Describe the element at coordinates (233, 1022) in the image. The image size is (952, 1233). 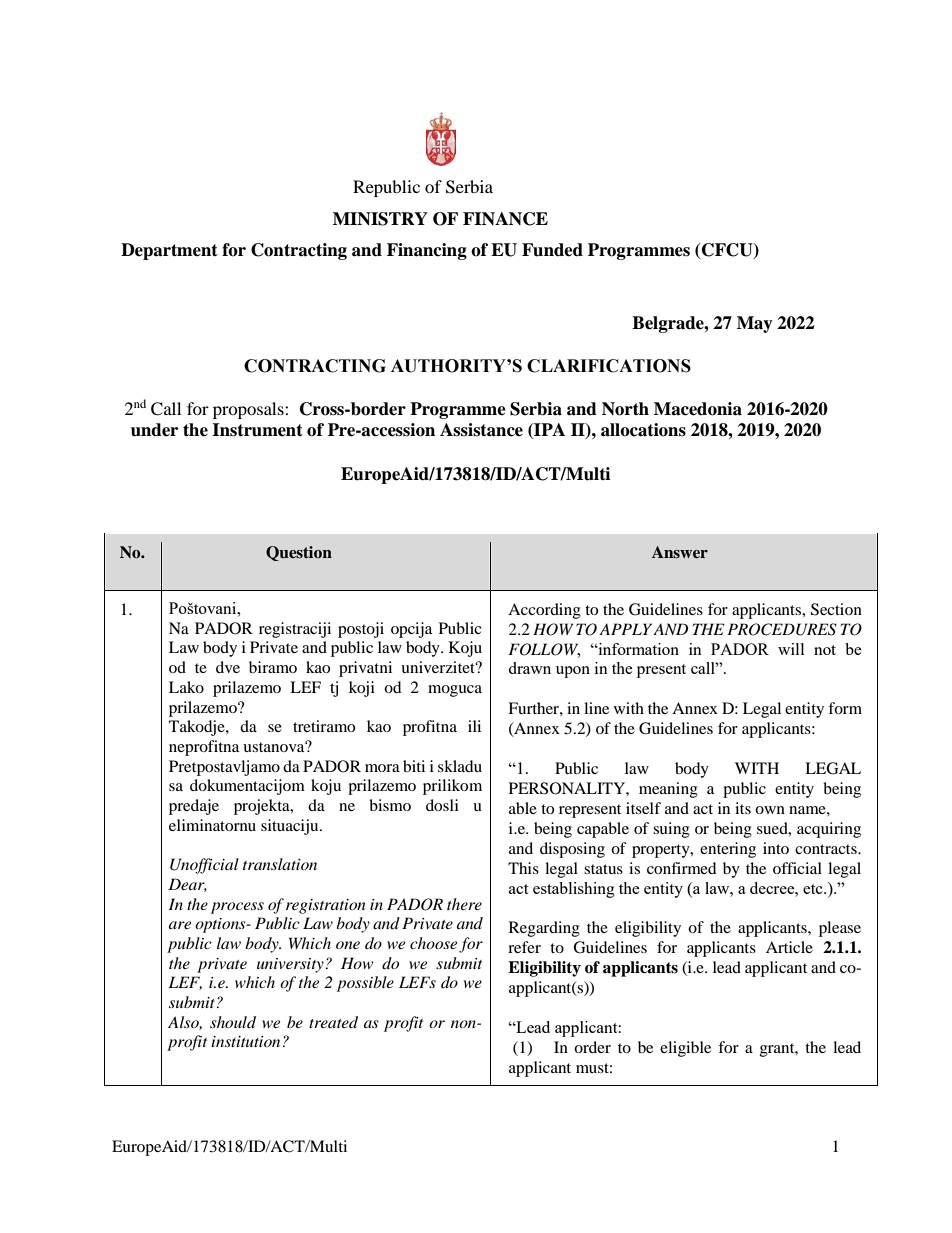
I see `should` at that location.
